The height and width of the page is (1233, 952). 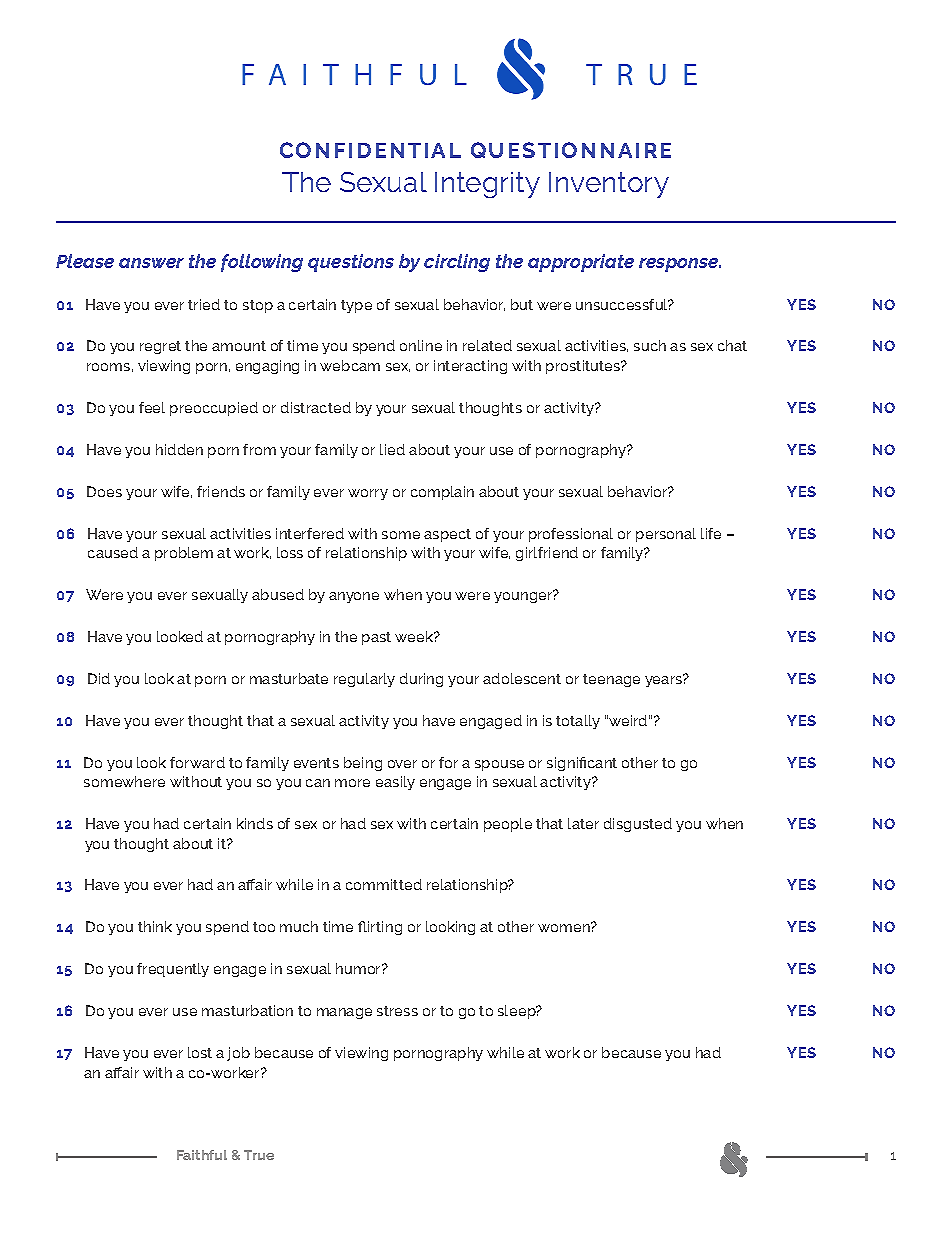 What do you see at coordinates (99, 678) in the page?
I see `Did` at bounding box center [99, 678].
